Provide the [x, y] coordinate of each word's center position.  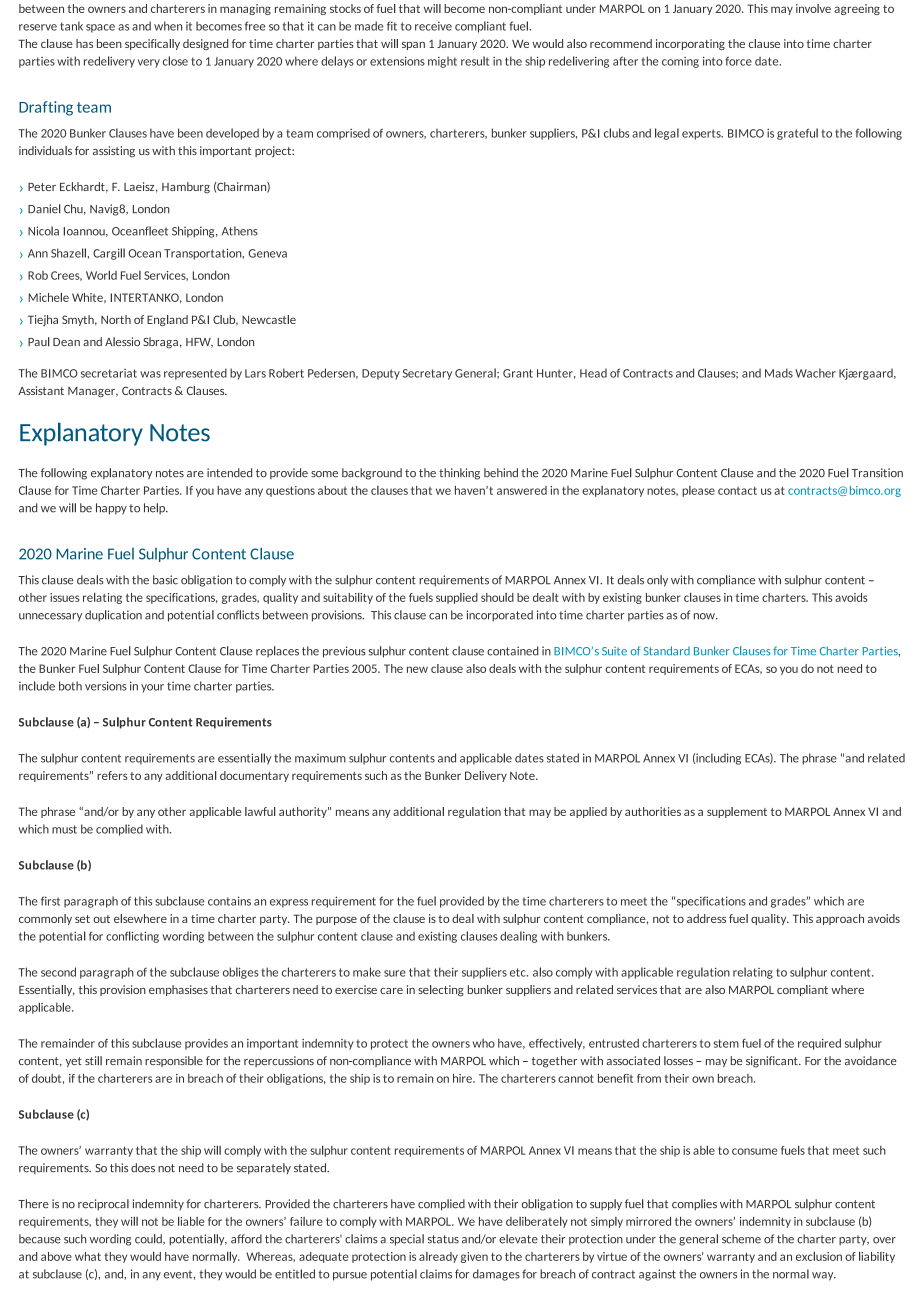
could [149, 1239]
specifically [152, 44]
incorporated [499, 616]
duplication [113, 616]
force [738, 61]
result [475, 61]
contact [737, 490]
